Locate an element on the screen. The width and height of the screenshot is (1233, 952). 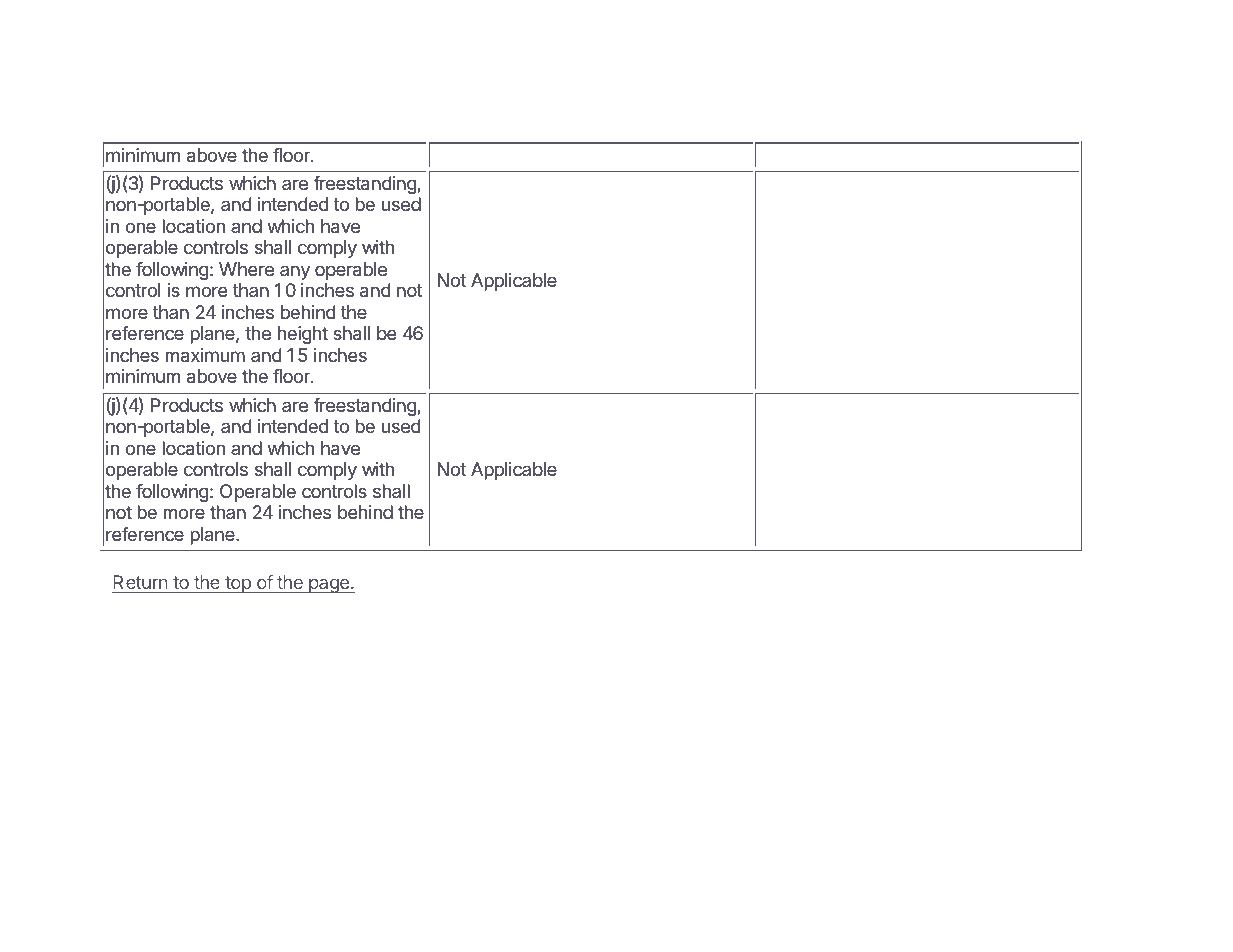
Return is located at coordinates (141, 584).
